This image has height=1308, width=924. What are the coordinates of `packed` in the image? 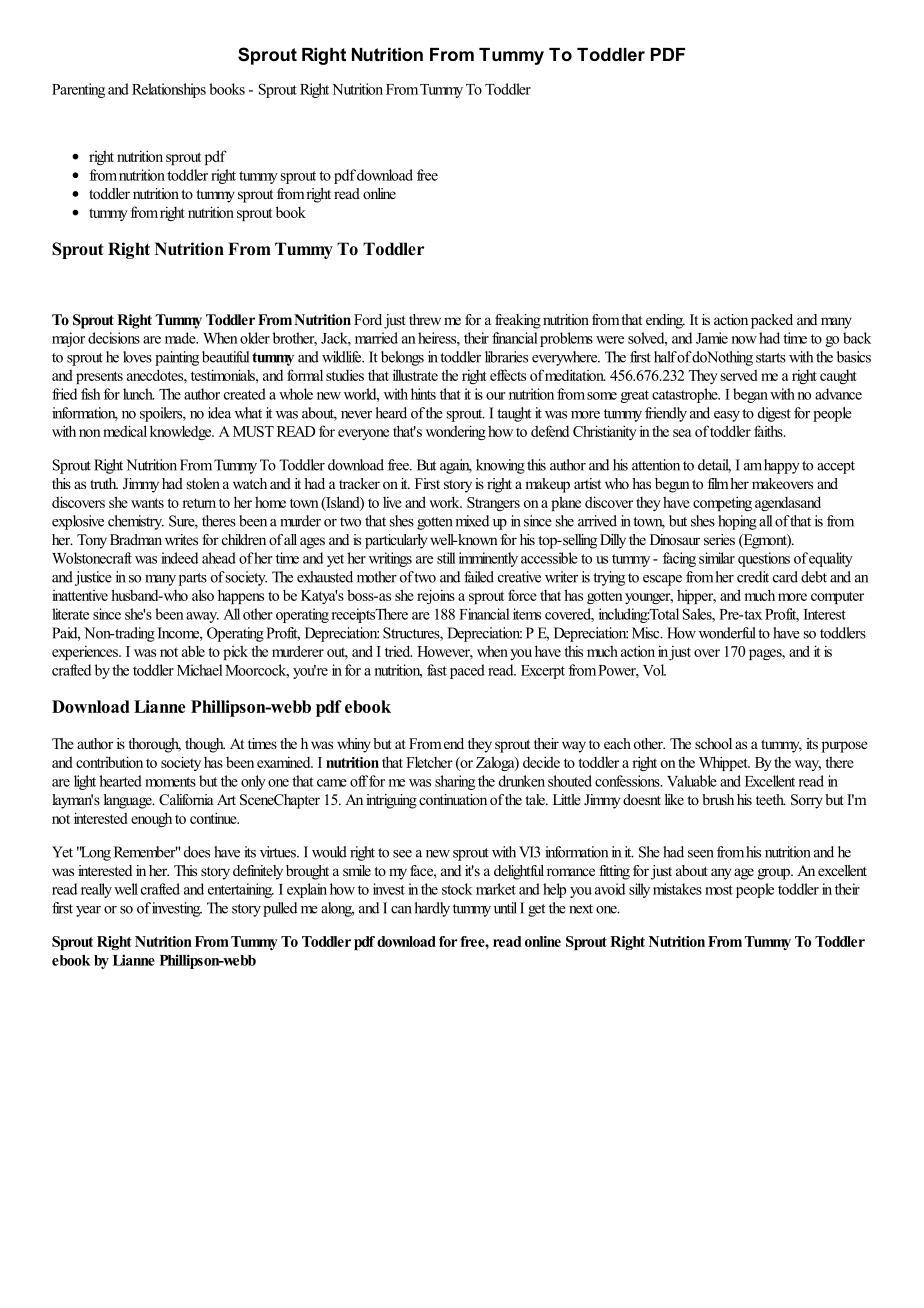 It's located at (772, 321).
